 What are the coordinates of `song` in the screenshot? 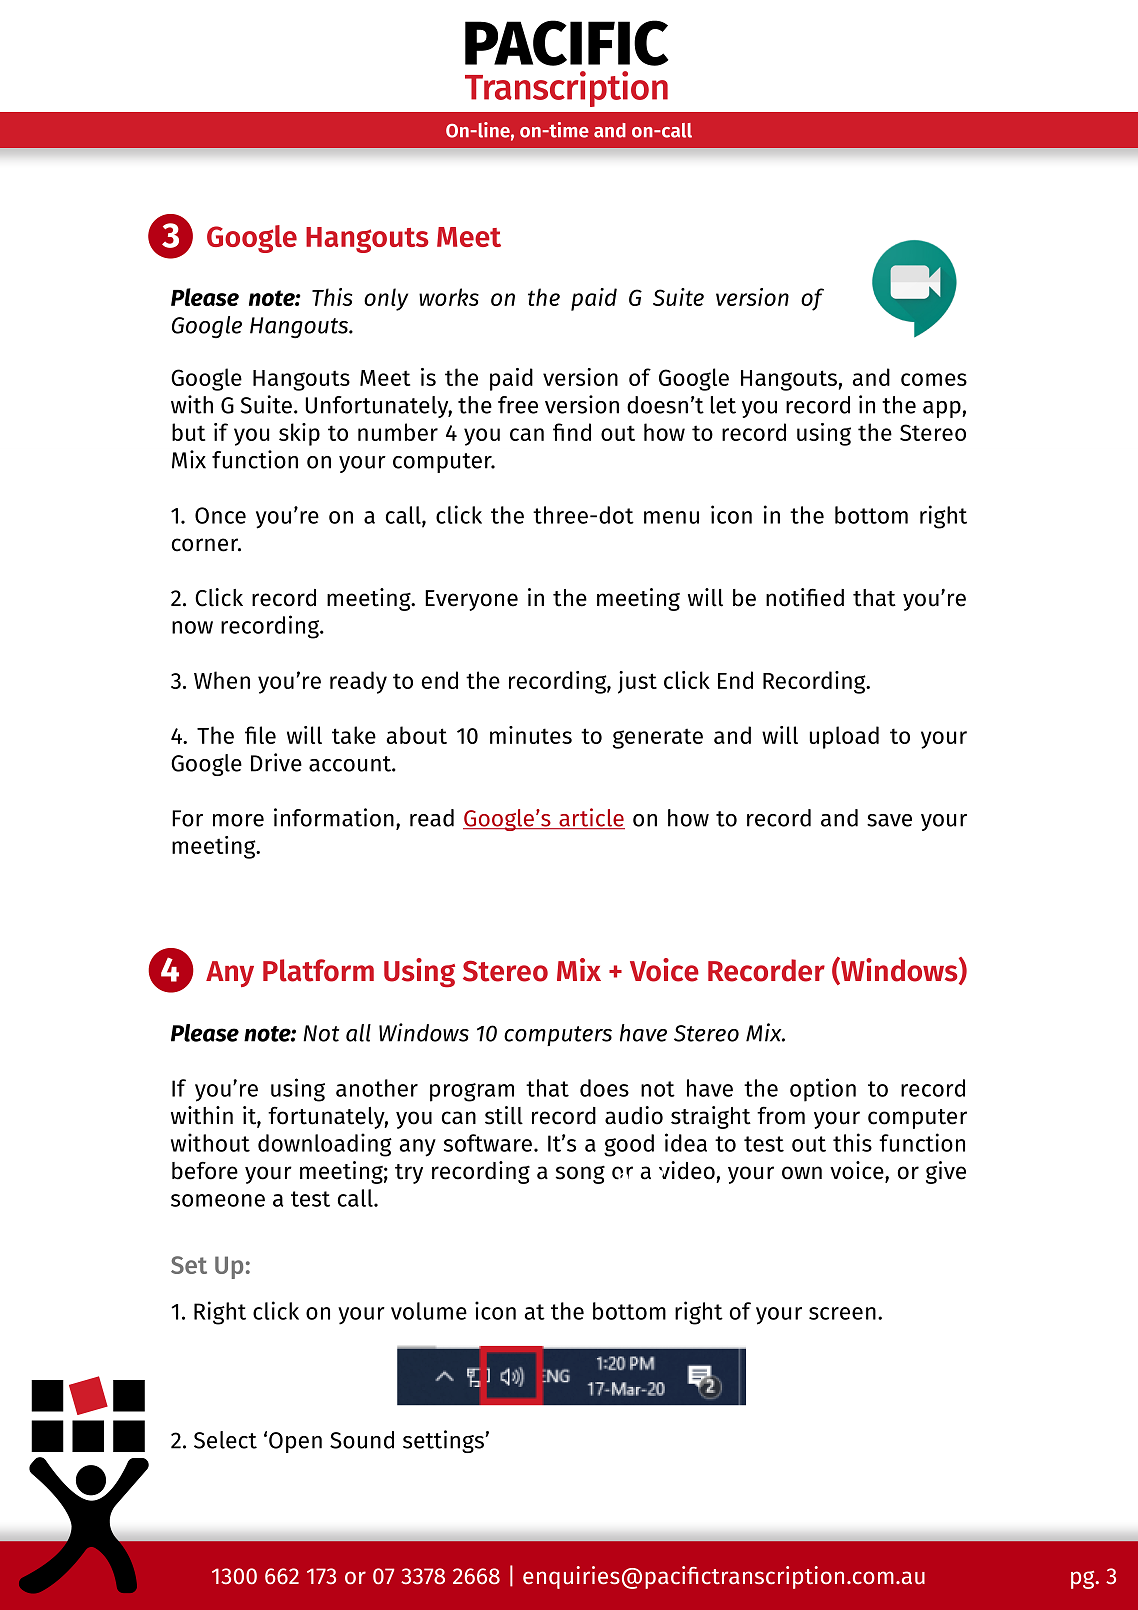 It's located at (580, 1174).
